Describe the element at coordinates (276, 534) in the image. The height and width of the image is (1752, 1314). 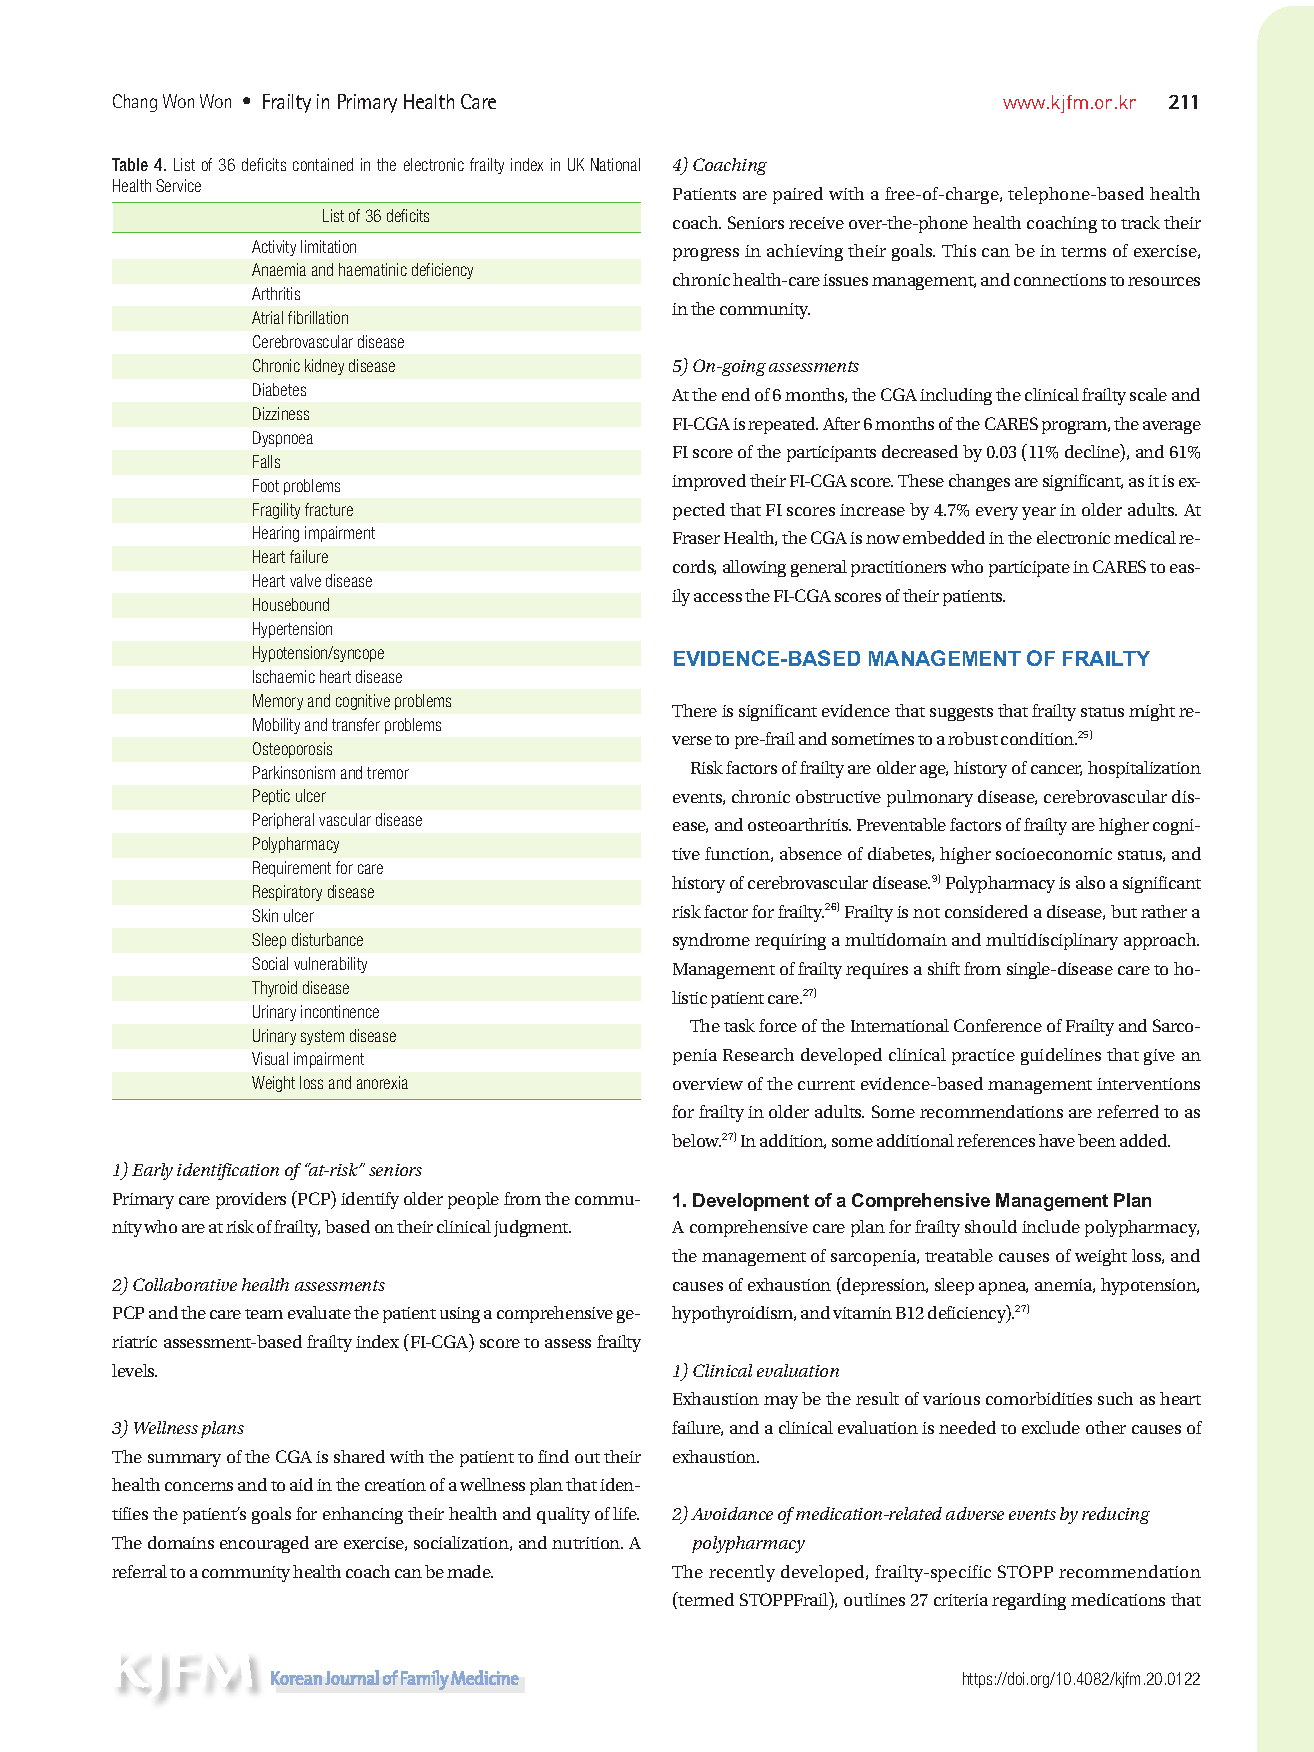
I see `Hearing` at that location.
